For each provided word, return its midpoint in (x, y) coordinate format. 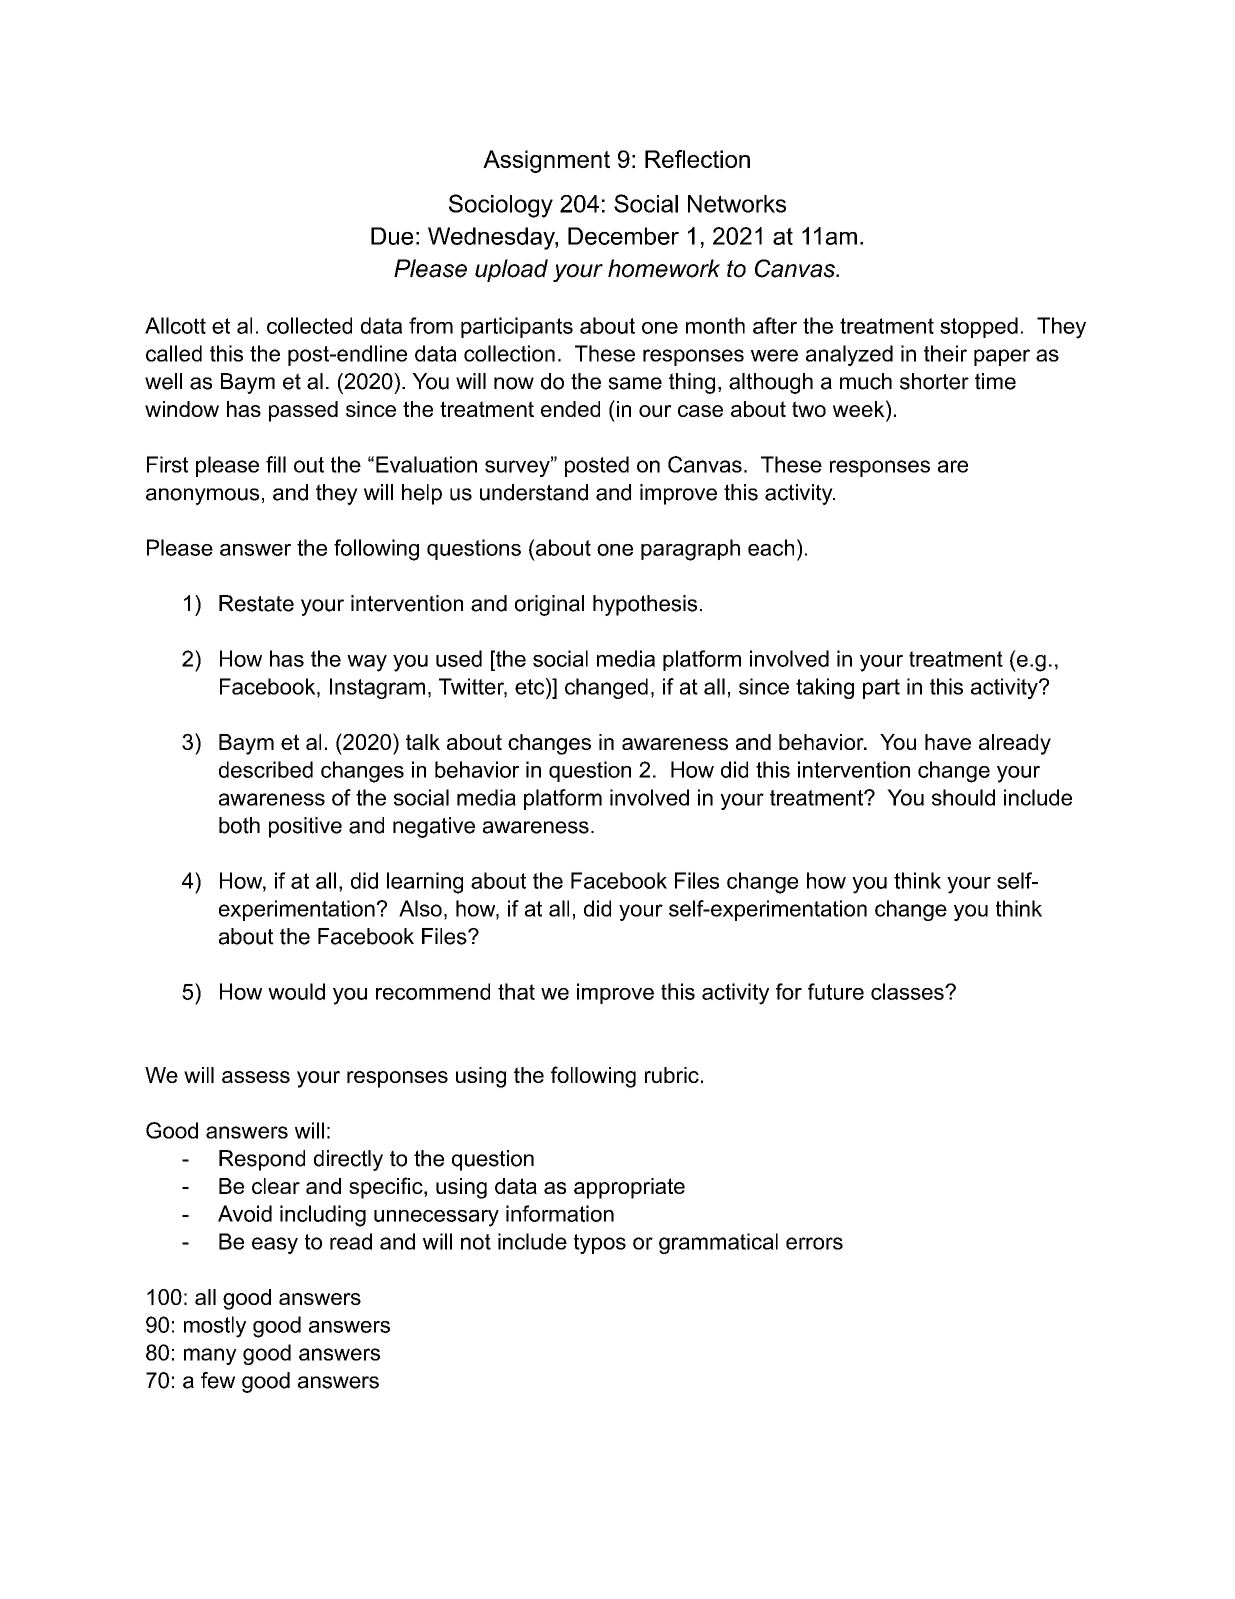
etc (531, 686)
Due (392, 236)
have (948, 742)
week (860, 408)
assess (256, 1077)
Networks (737, 204)
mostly (215, 1327)
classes (908, 991)
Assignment (546, 161)
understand (534, 492)
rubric (672, 1075)
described (266, 769)
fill (276, 464)
